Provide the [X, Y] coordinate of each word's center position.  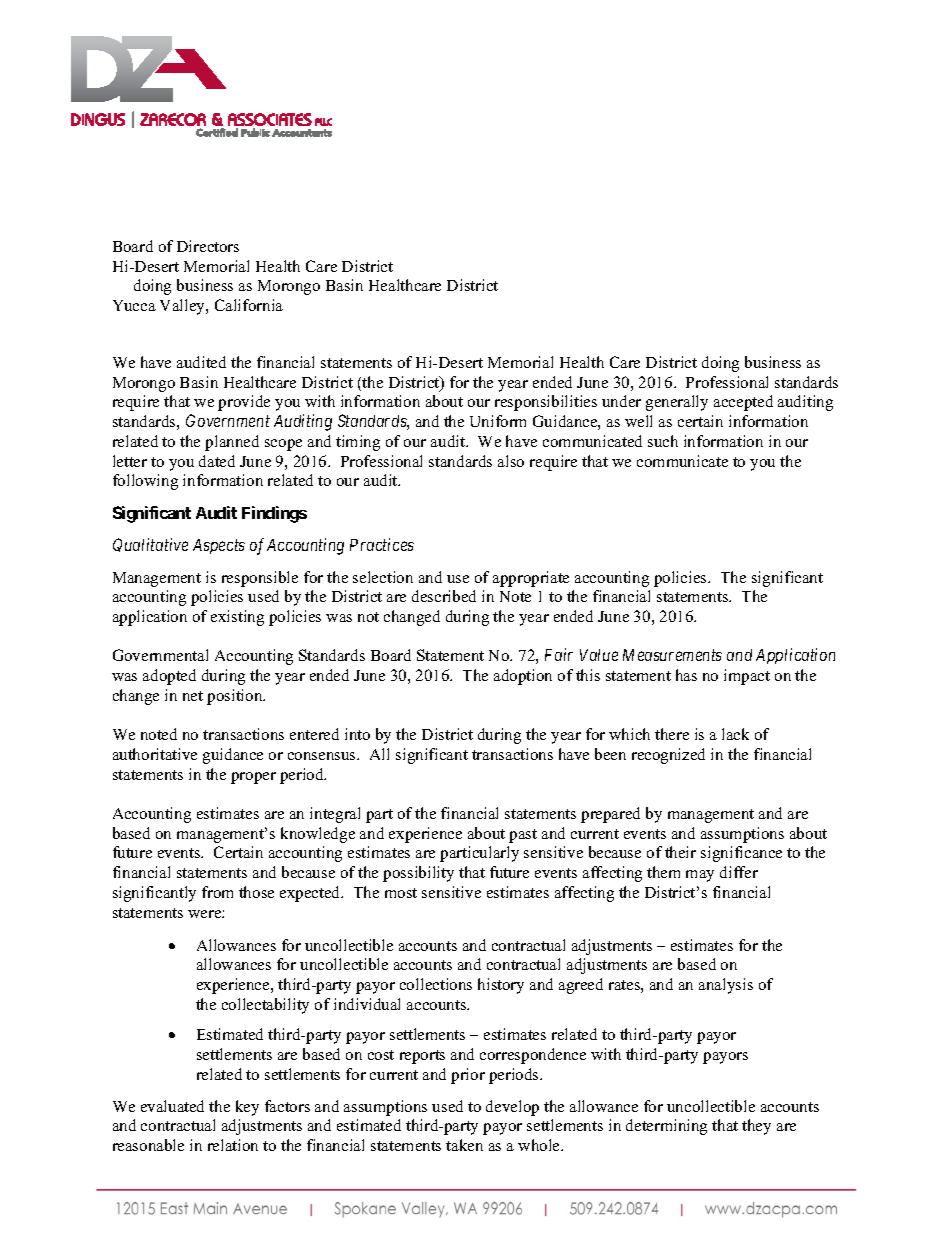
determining [666, 1127]
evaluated [172, 1106]
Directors [208, 246]
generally [677, 403]
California [249, 305]
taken [464, 1145]
